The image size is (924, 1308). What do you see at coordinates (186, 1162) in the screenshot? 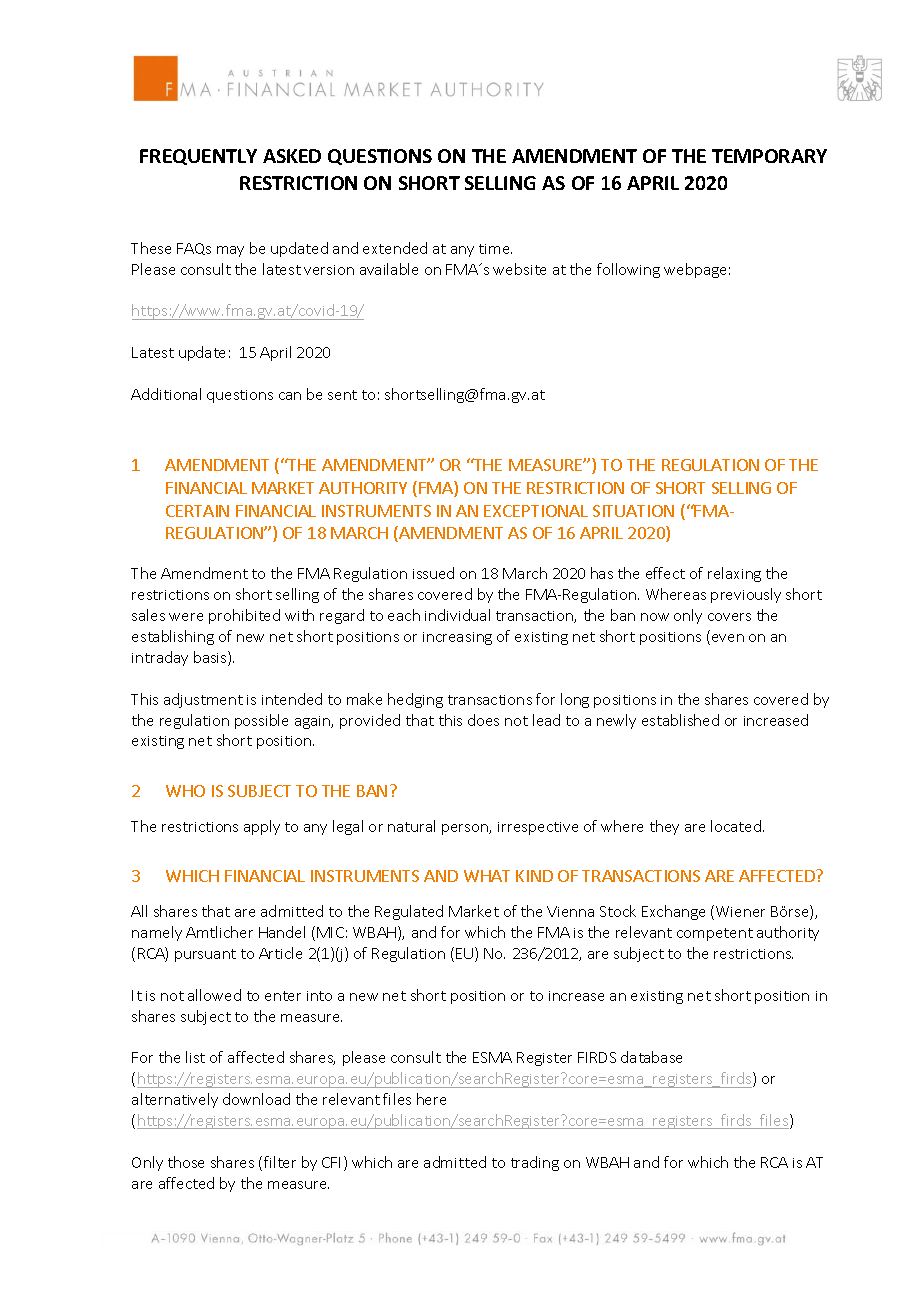
I see `those` at bounding box center [186, 1162].
